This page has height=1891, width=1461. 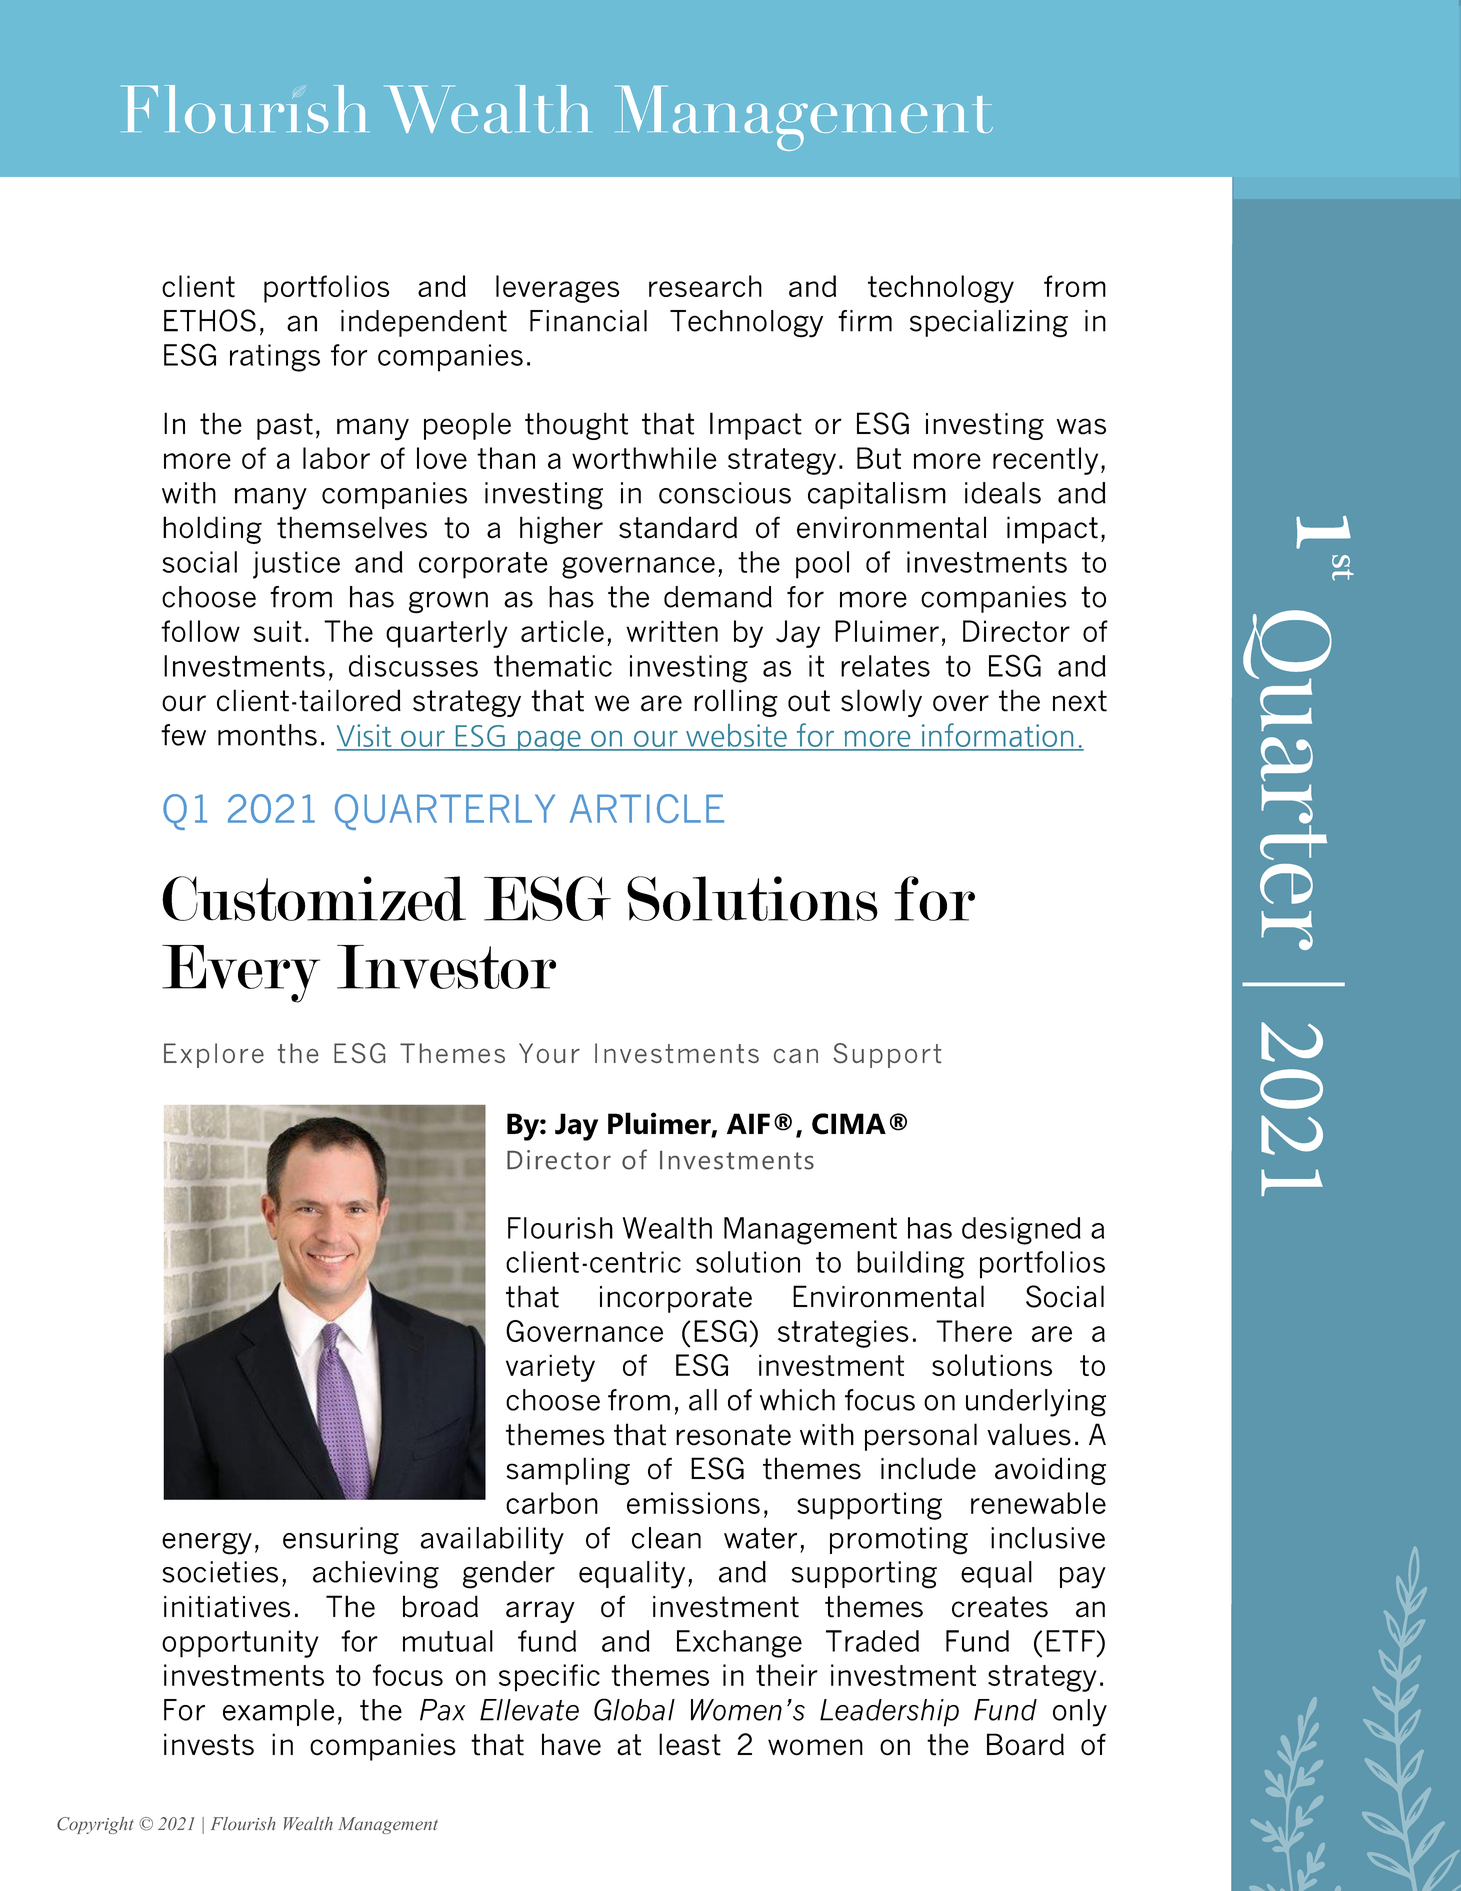 I want to click on have, so click(x=571, y=1744).
